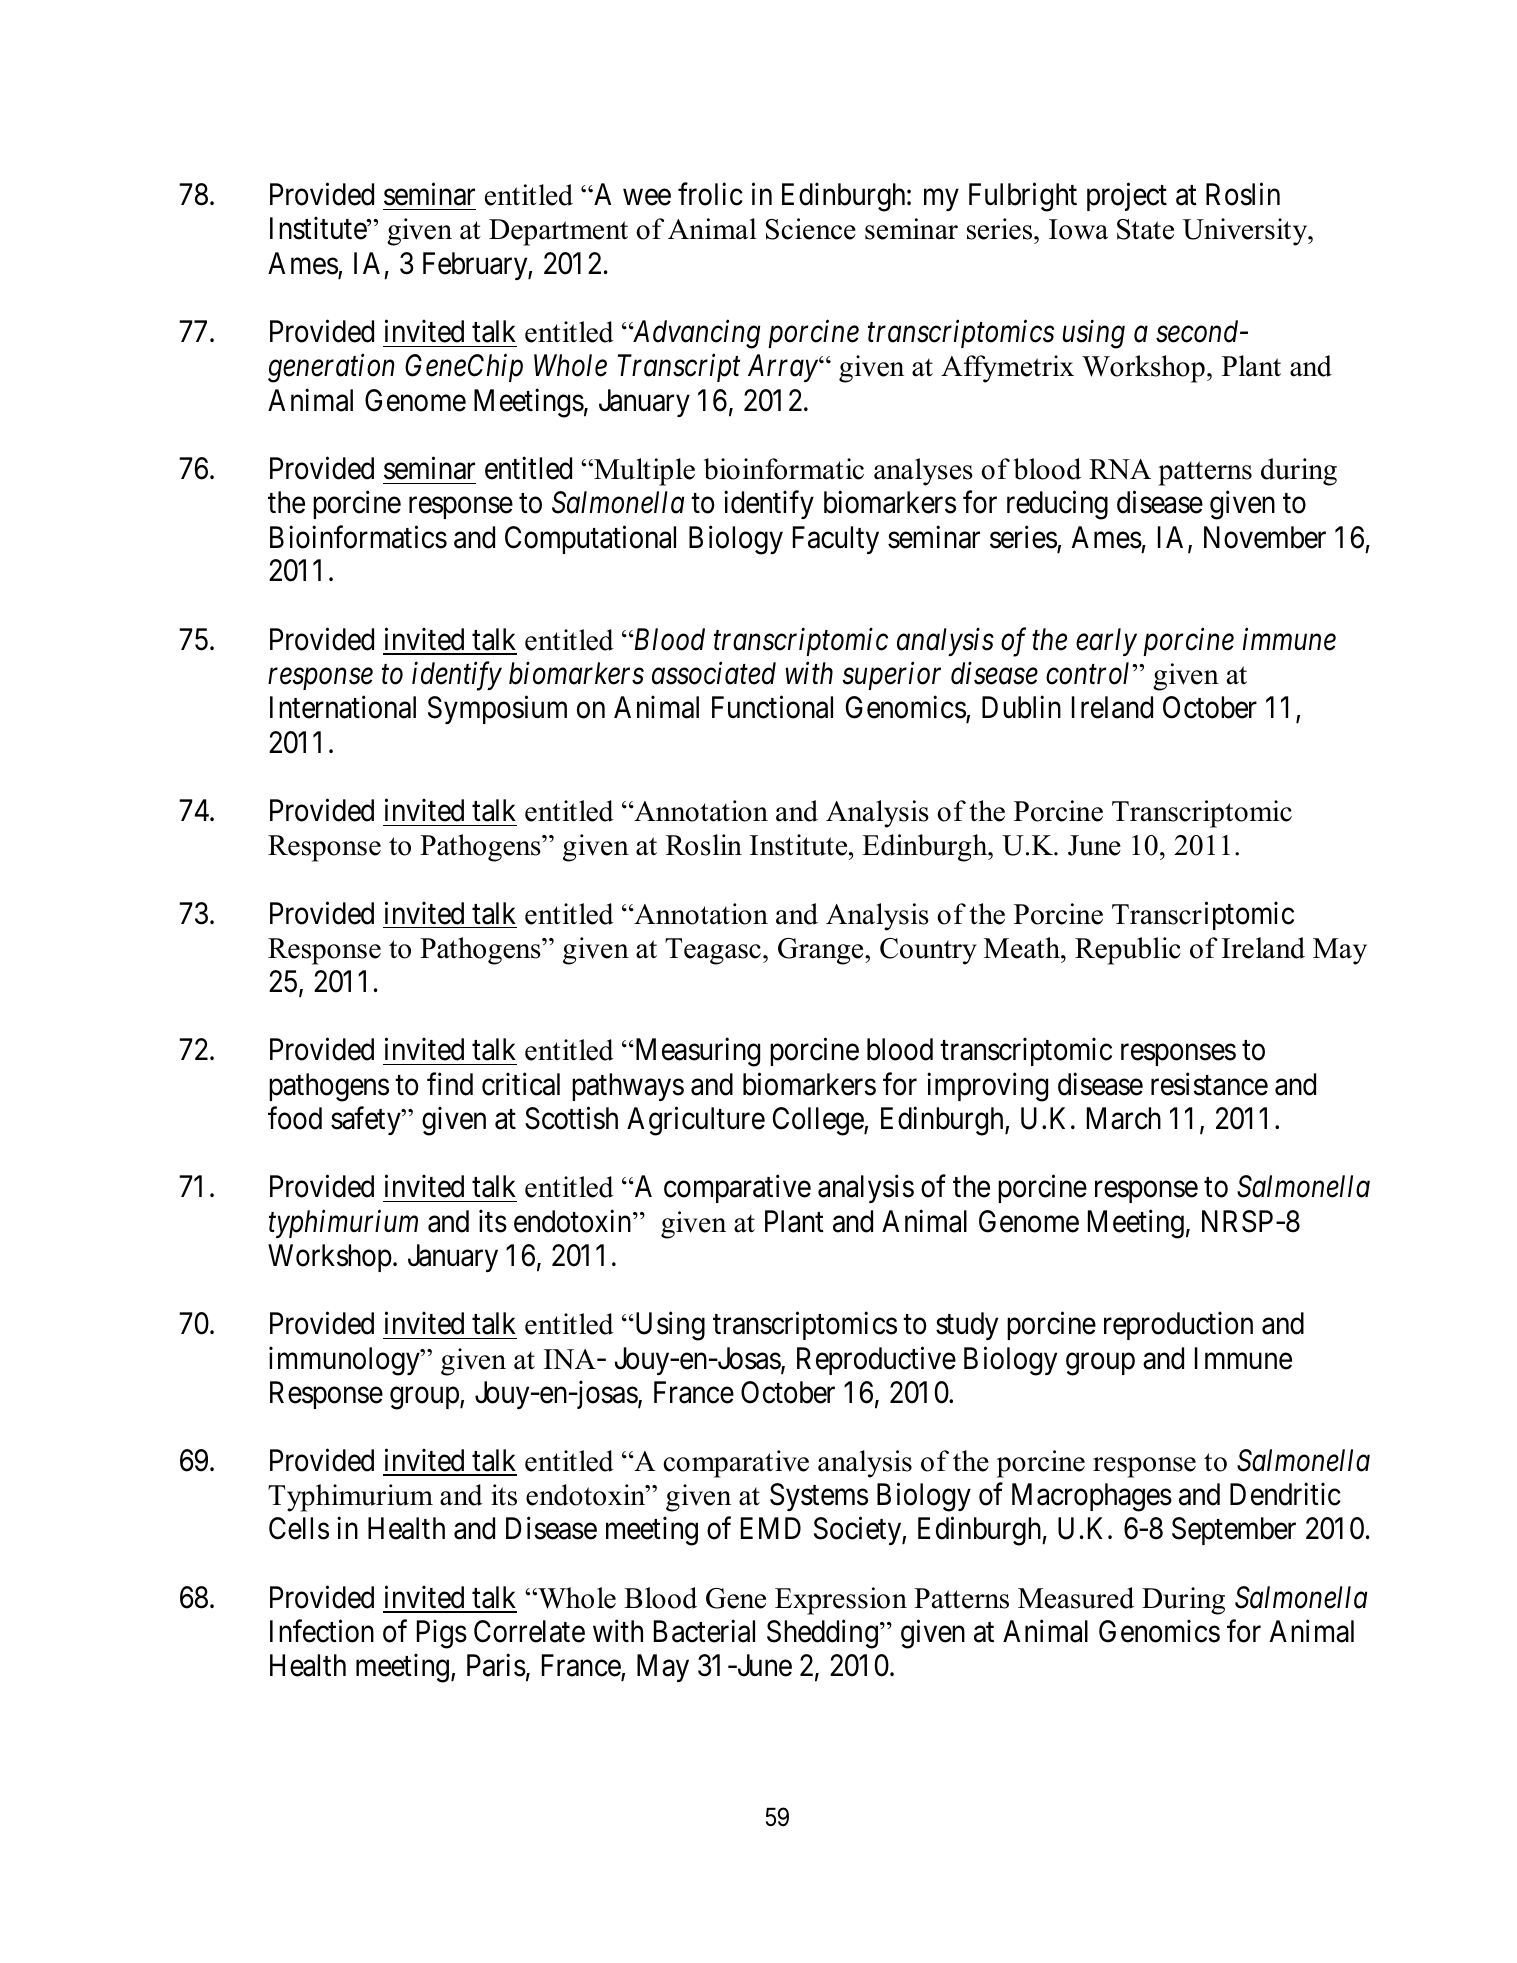 The width and height of the document is (1517, 1963). Describe the element at coordinates (1106, 642) in the document. I see `early` at that location.
